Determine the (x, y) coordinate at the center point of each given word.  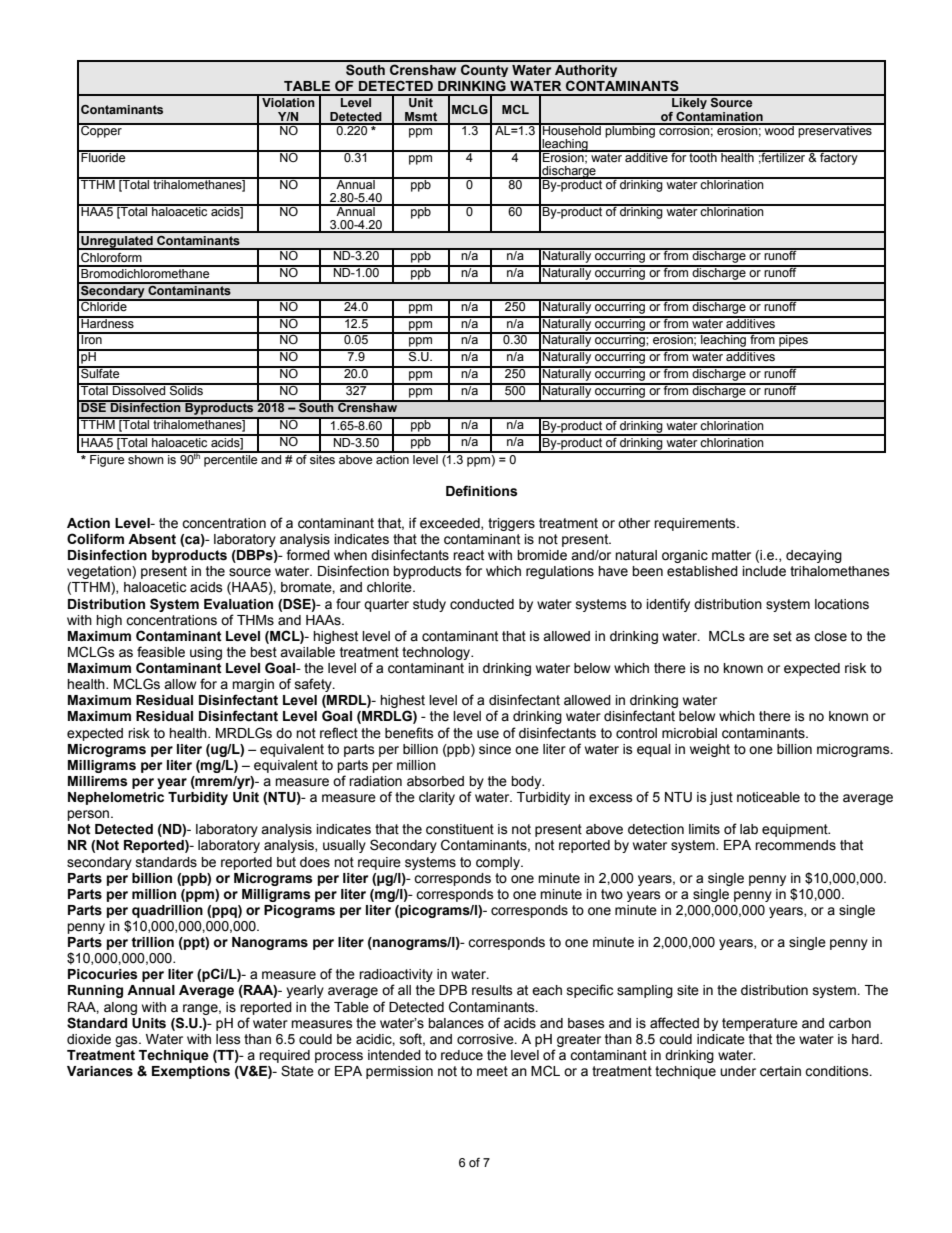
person (89, 815)
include (764, 571)
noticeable (768, 797)
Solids (186, 390)
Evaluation (238, 604)
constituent (460, 829)
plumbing (630, 131)
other (634, 523)
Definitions (482, 491)
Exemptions (191, 1072)
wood (779, 129)
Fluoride (103, 156)
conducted (482, 604)
